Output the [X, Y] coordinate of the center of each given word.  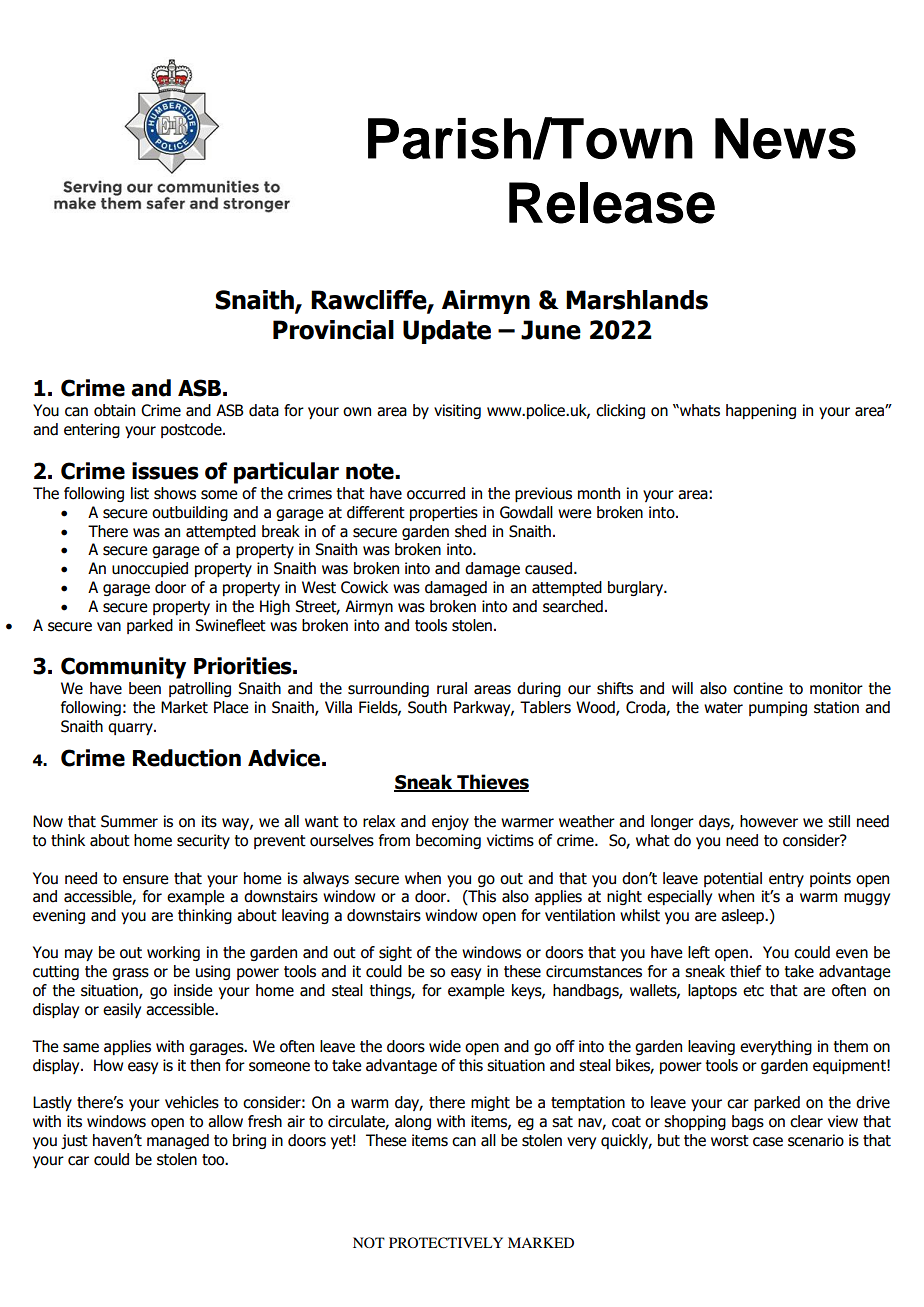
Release [612, 203]
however [769, 821]
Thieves [492, 783]
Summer [129, 821]
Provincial [333, 330]
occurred [436, 493]
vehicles [192, 1102]
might [490, 1103]
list [140, 493]
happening [761, 411]
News [785, 138]
